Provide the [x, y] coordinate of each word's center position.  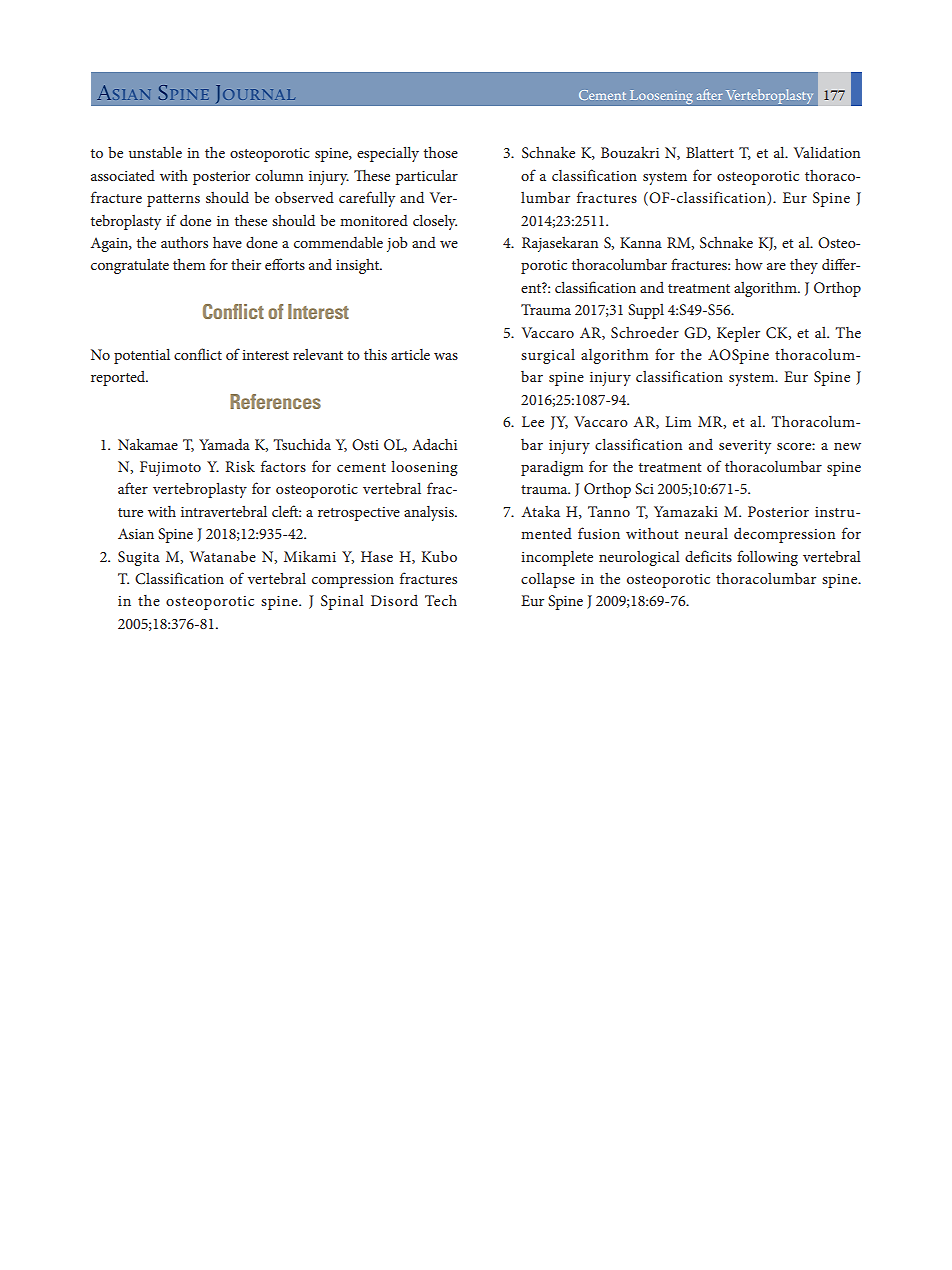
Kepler [738, 334]
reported [119, 378]
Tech [441, 600]
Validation [827, 152]
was [446, 356]
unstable [155, 152]
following [767, 558]
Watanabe [223, 556]
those [441, 152]
